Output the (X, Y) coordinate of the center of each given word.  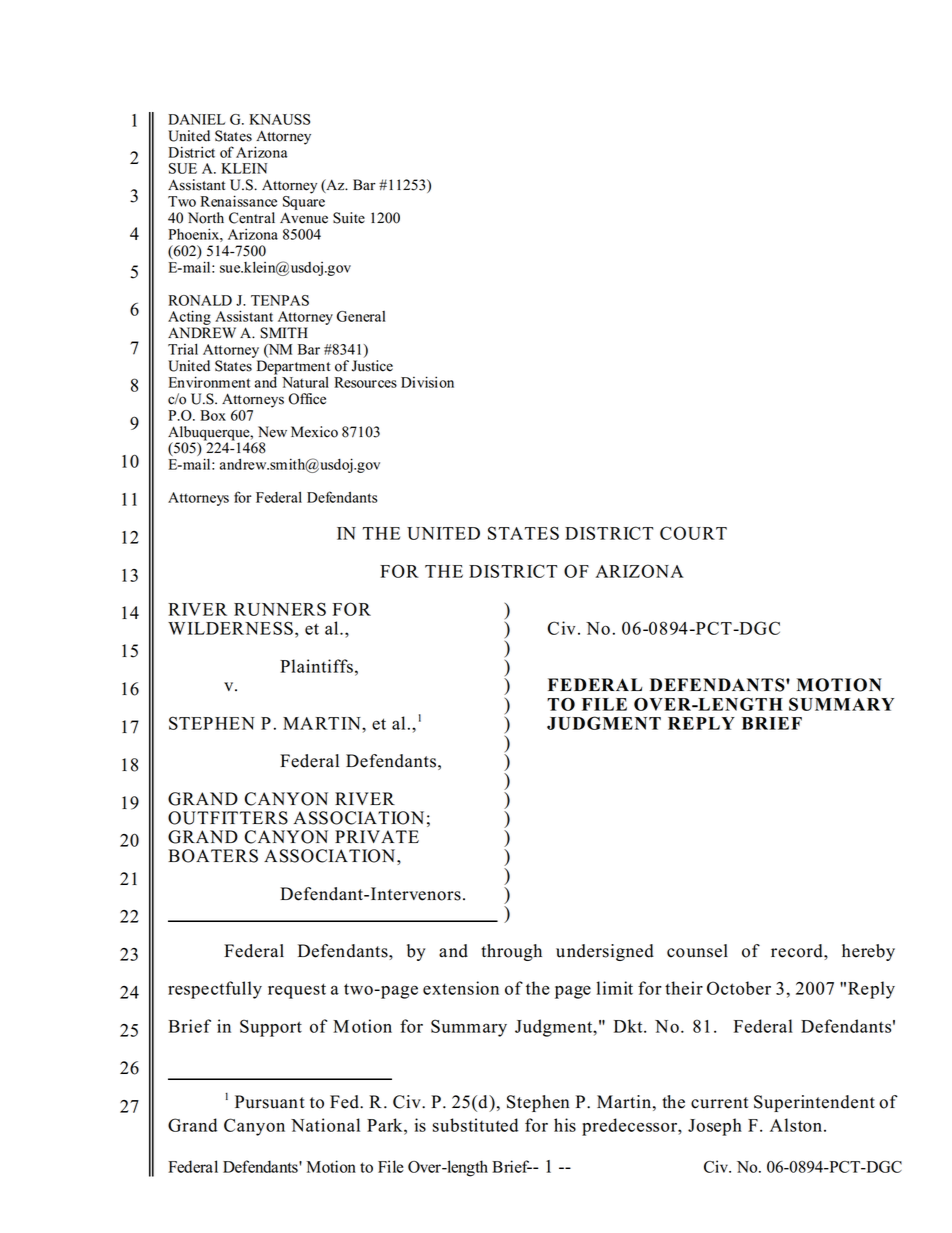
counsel (697, 951)
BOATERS (213, 856)
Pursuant (270, 1102)
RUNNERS (280, 609)
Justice (372, 366)
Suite (349, 218)
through (511, 952)
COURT (693, 533)
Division (427, 382)
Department (293, 368)
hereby (868, 952)
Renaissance (238, 201)
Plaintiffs (316, 666)
